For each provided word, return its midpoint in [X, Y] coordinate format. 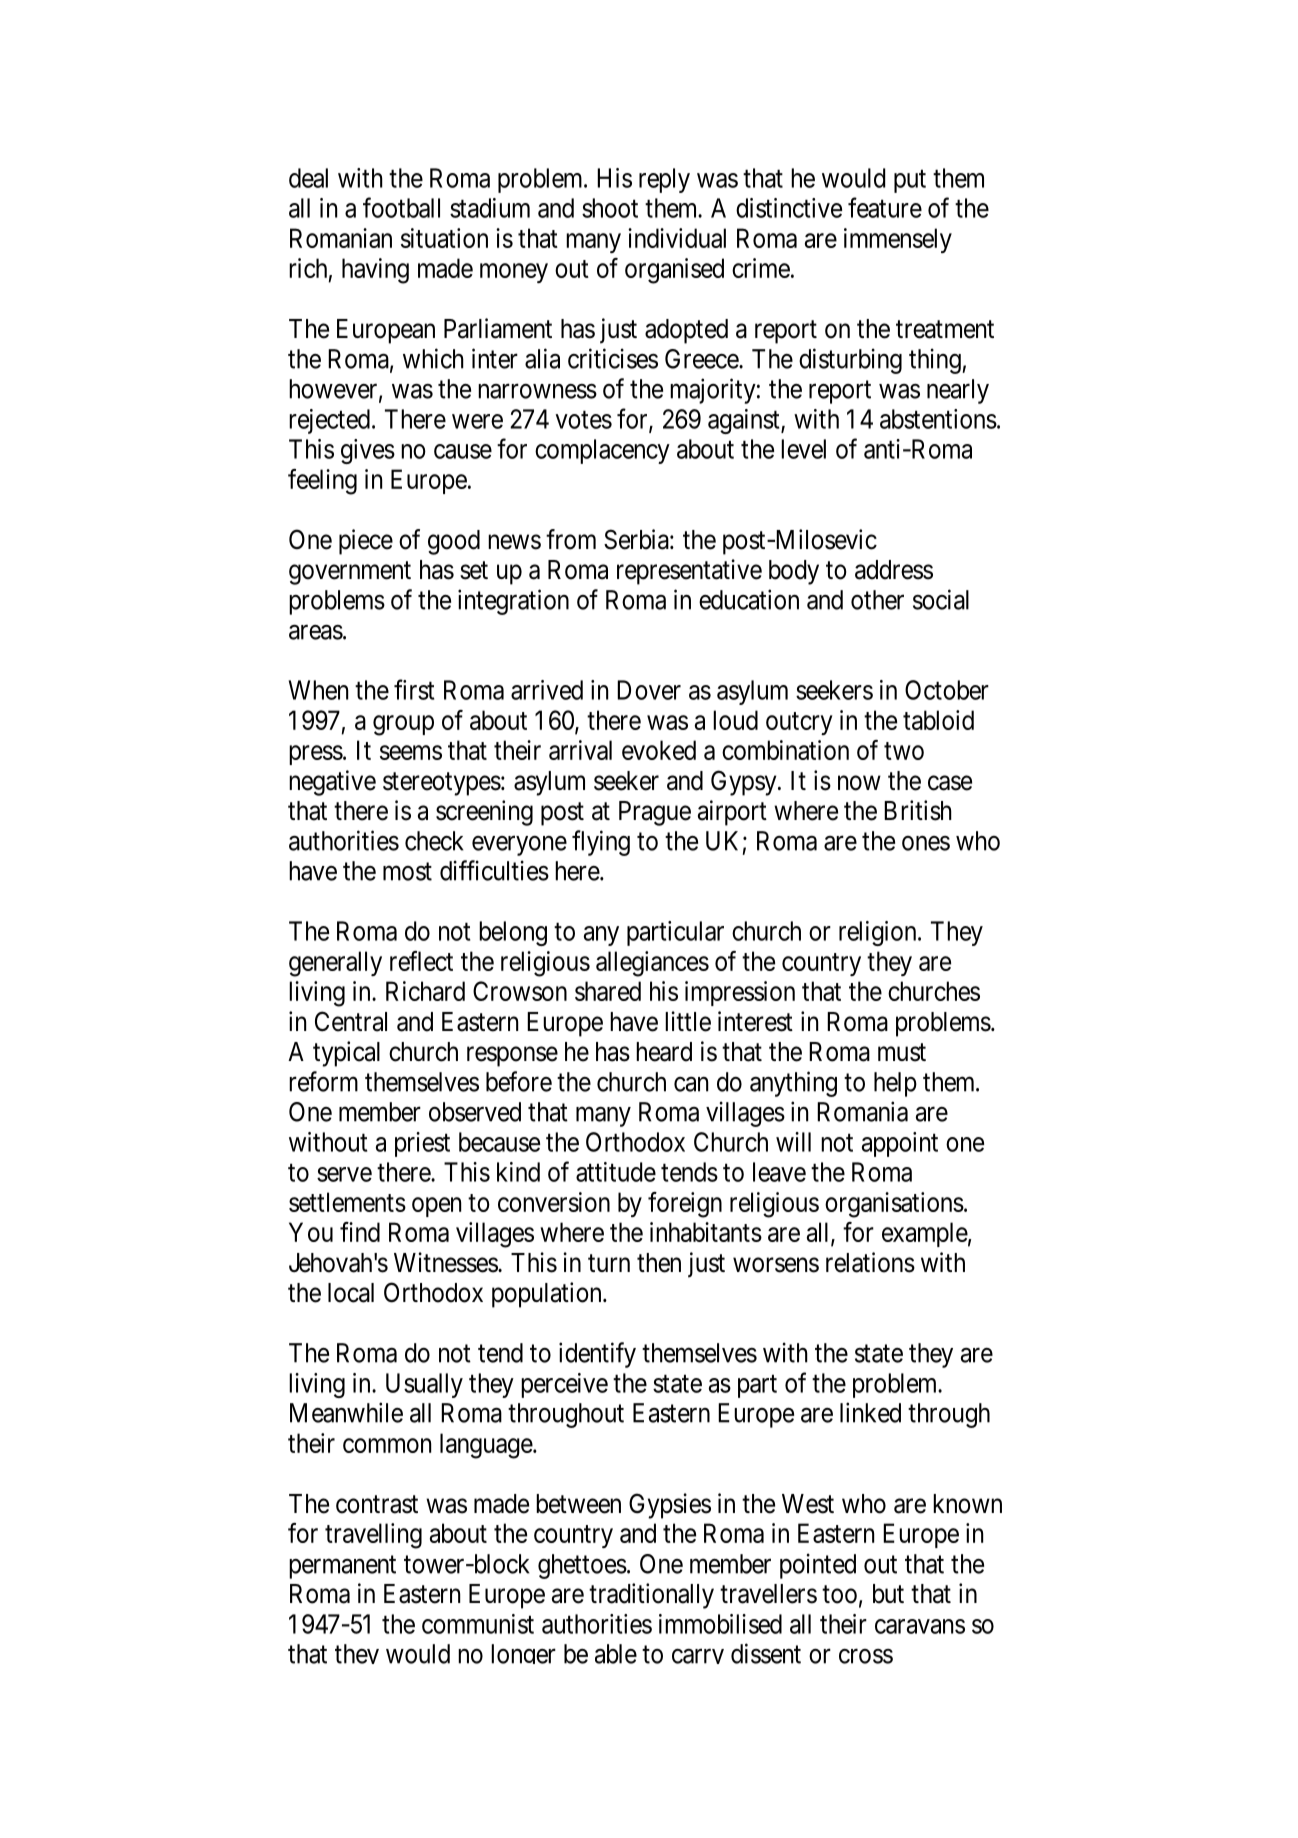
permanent [342, 1567]
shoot [610, 208]
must [902, 1052]
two [904, 751]
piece [366, 542]
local [351, 1293]
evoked [659, 750]
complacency [602, 451]
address [894, 570]
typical [346, 1054]
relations [870, 1262]
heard [664, 1052]
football [401, 207]
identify [597, 1355]
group [403, 725]
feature [885, 207]
